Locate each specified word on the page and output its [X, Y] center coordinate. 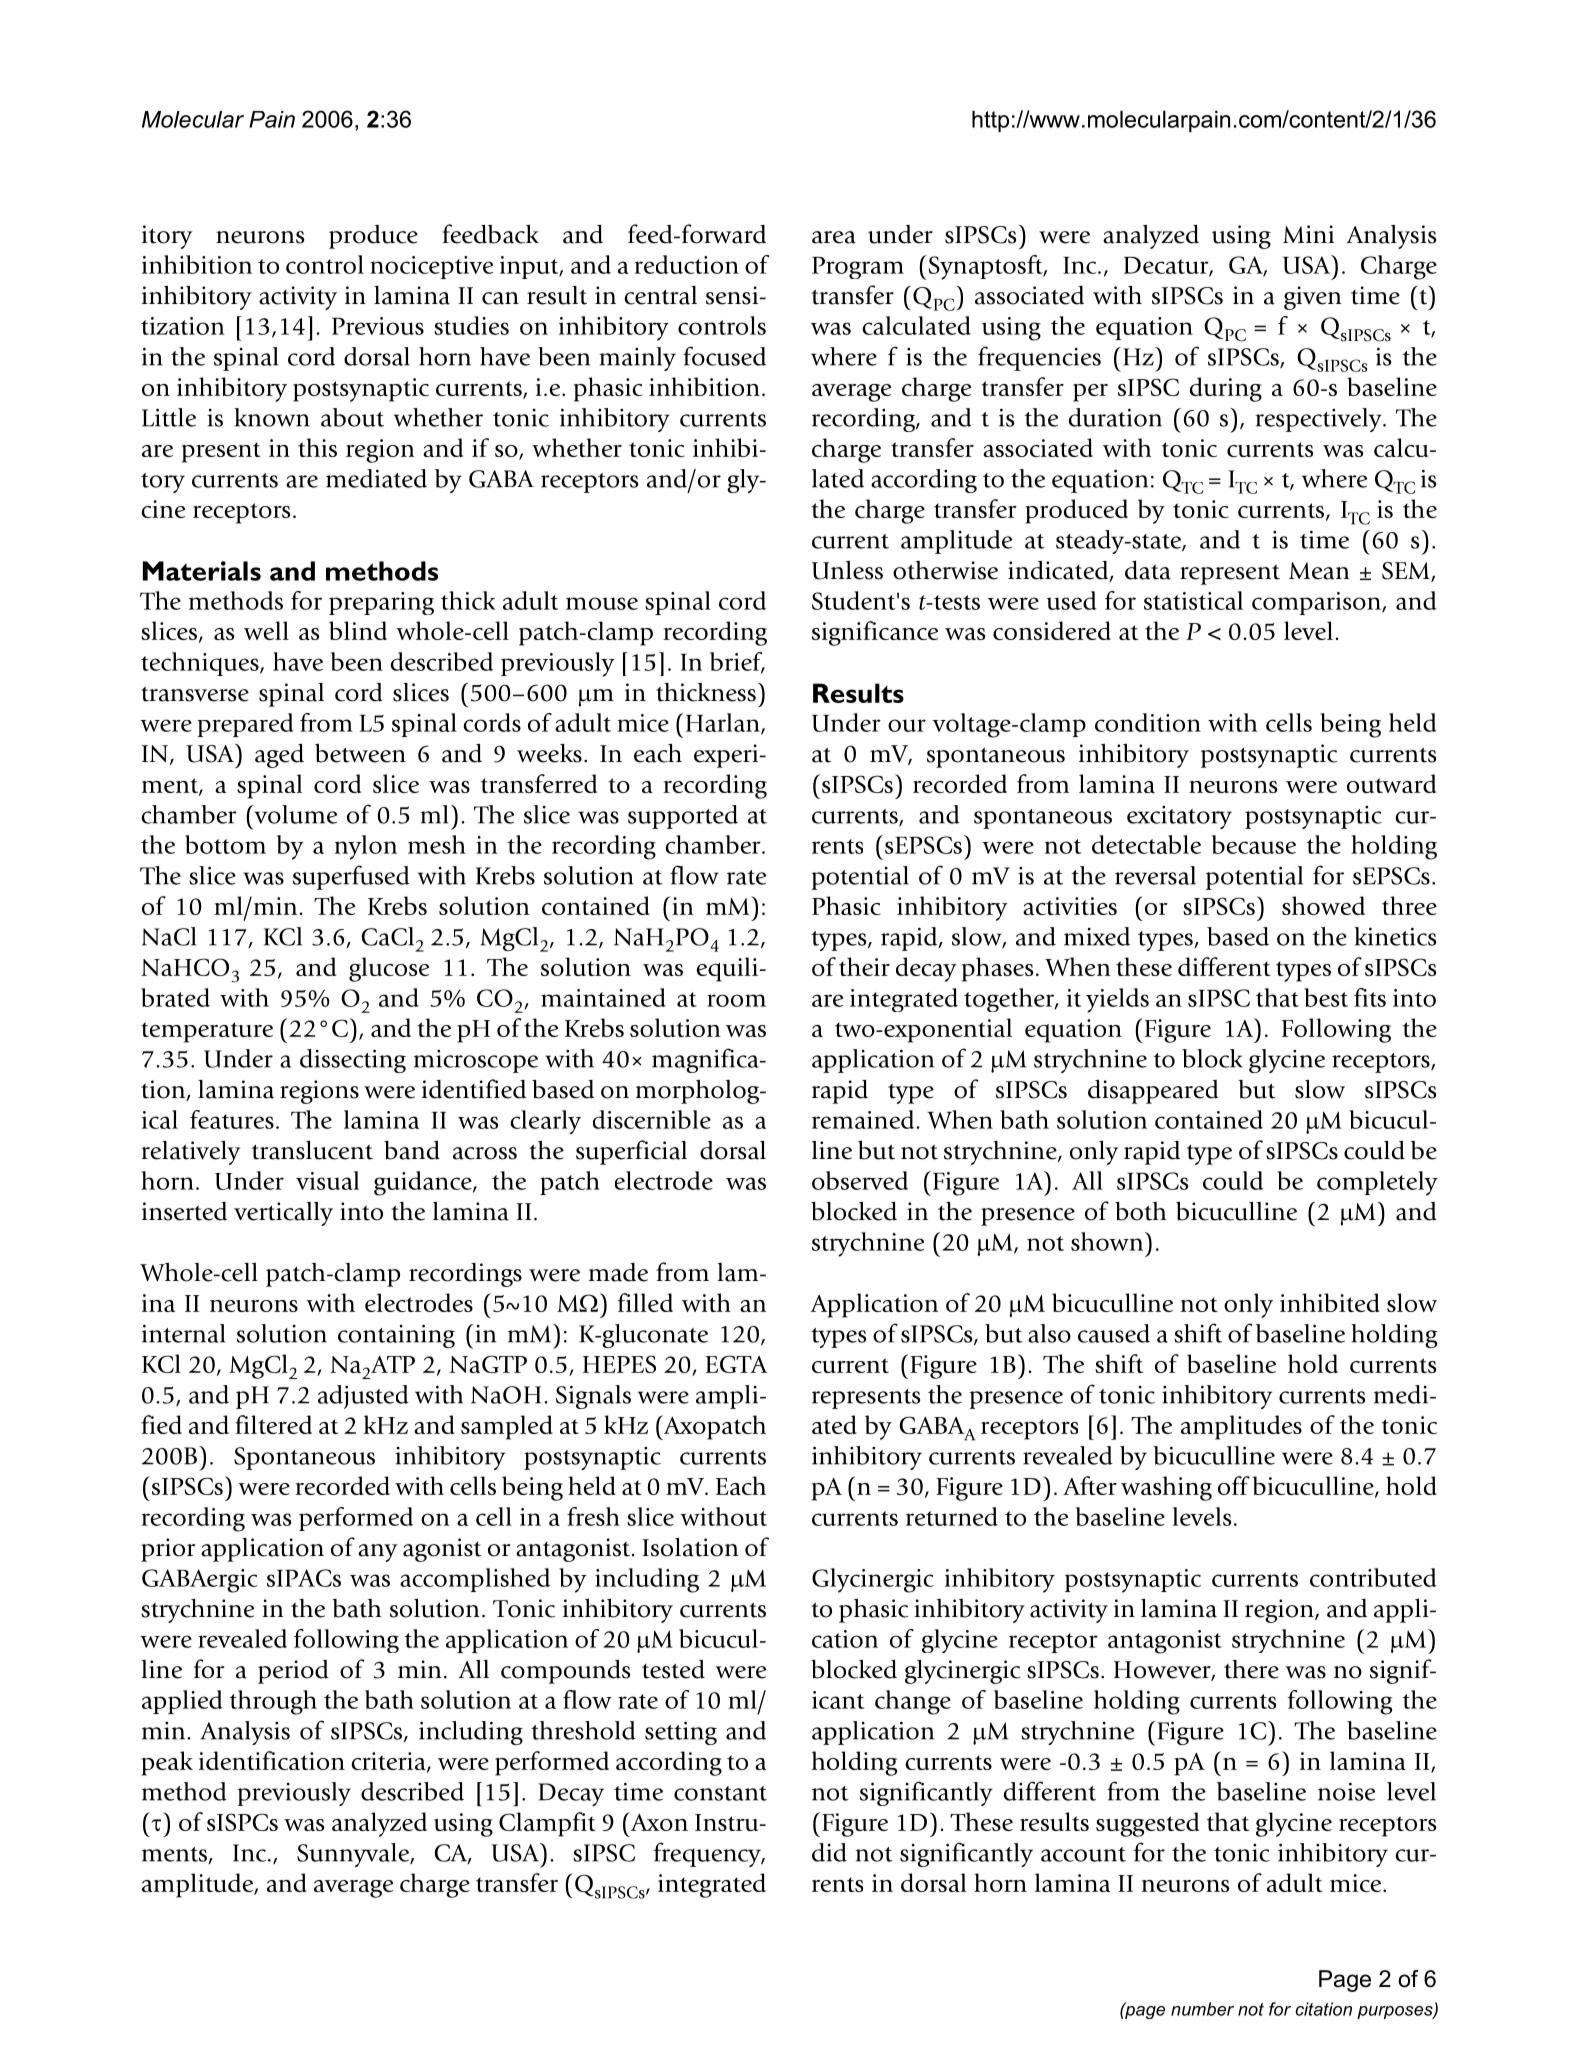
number [1202, 2009]
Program [858, 268]
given [1313, 298]
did [829, 1852]
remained [864, 1119]
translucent [312, 1150]
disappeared [1153, 1092]
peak [167, 1763]
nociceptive [431, 267]
